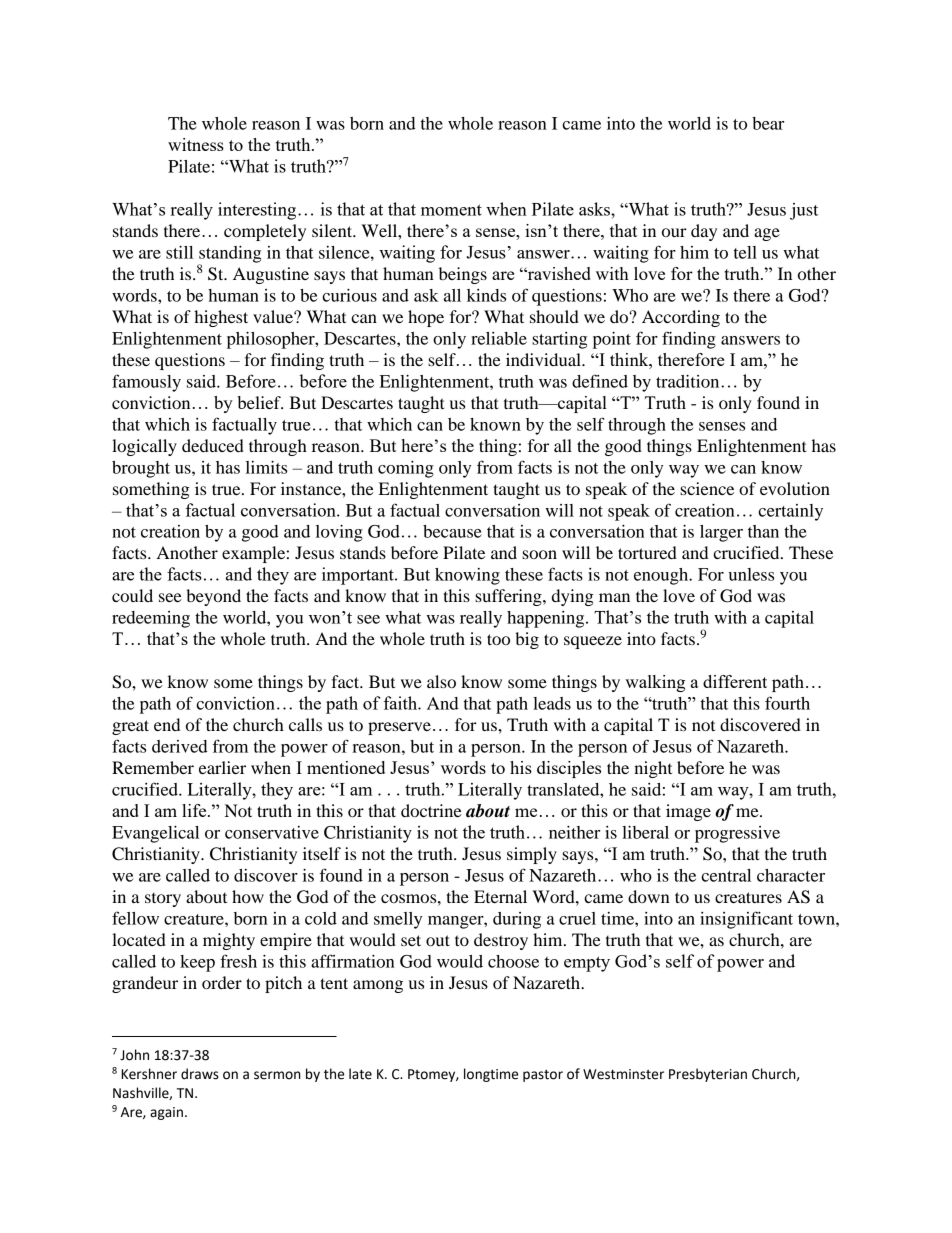  I want to click on unless, so click(751, 574).
